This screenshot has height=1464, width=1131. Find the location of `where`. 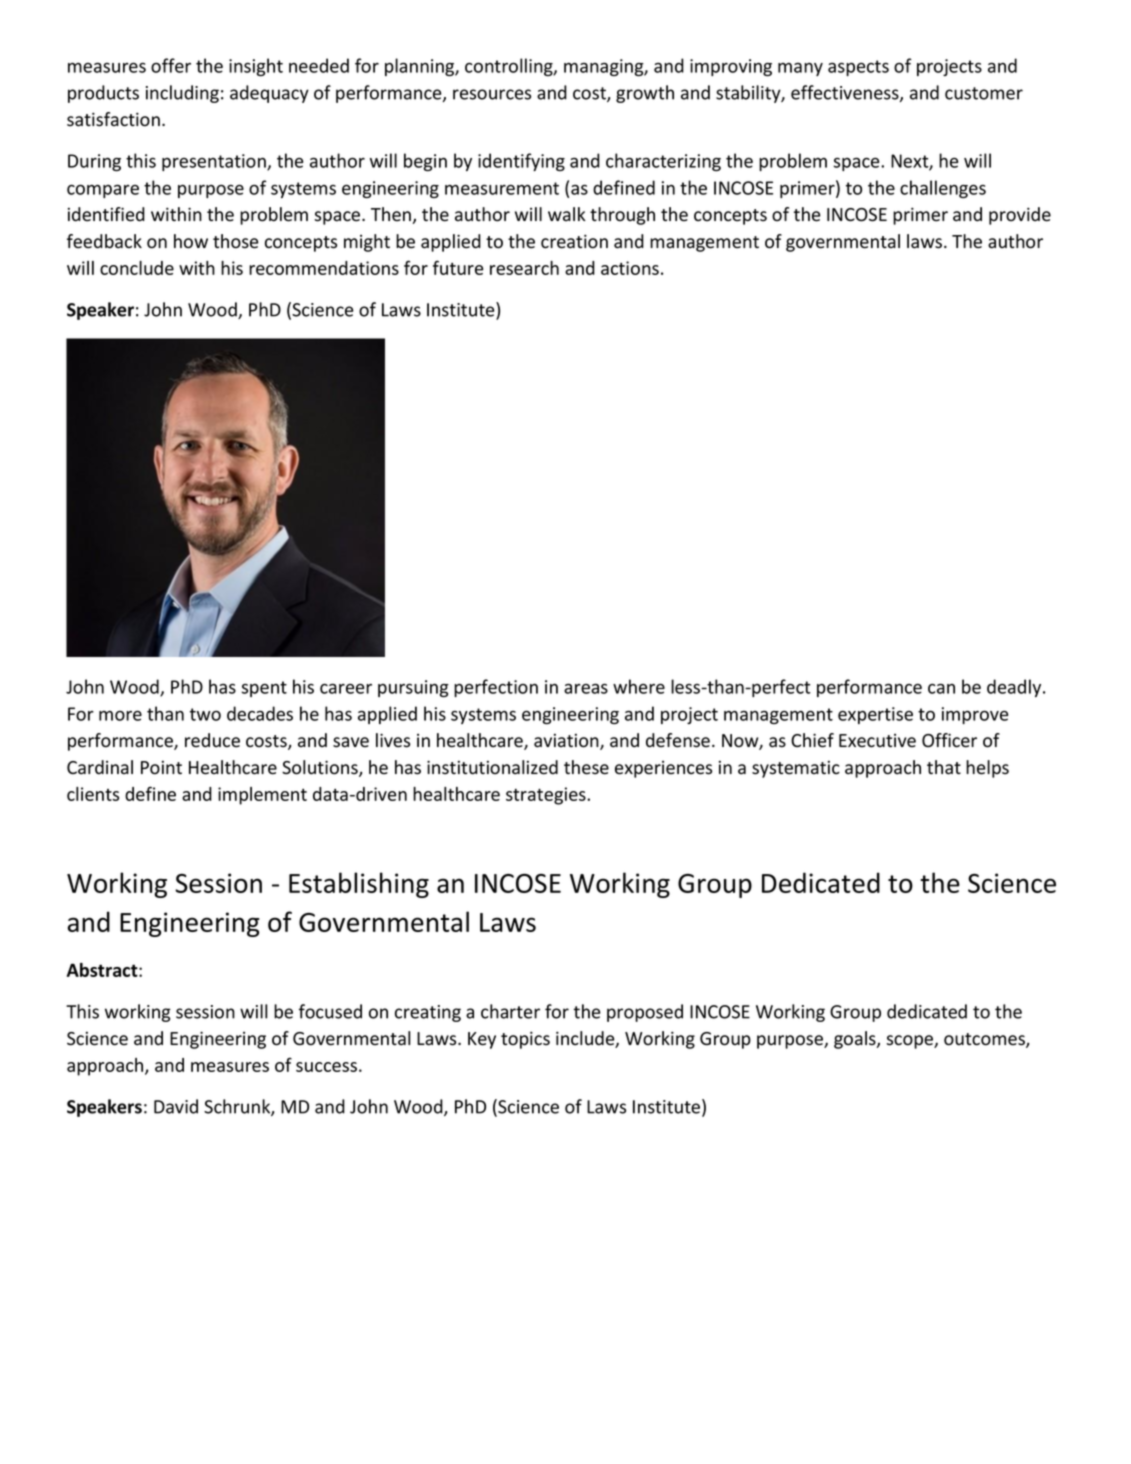

where is located at coordinates (639, 686).
